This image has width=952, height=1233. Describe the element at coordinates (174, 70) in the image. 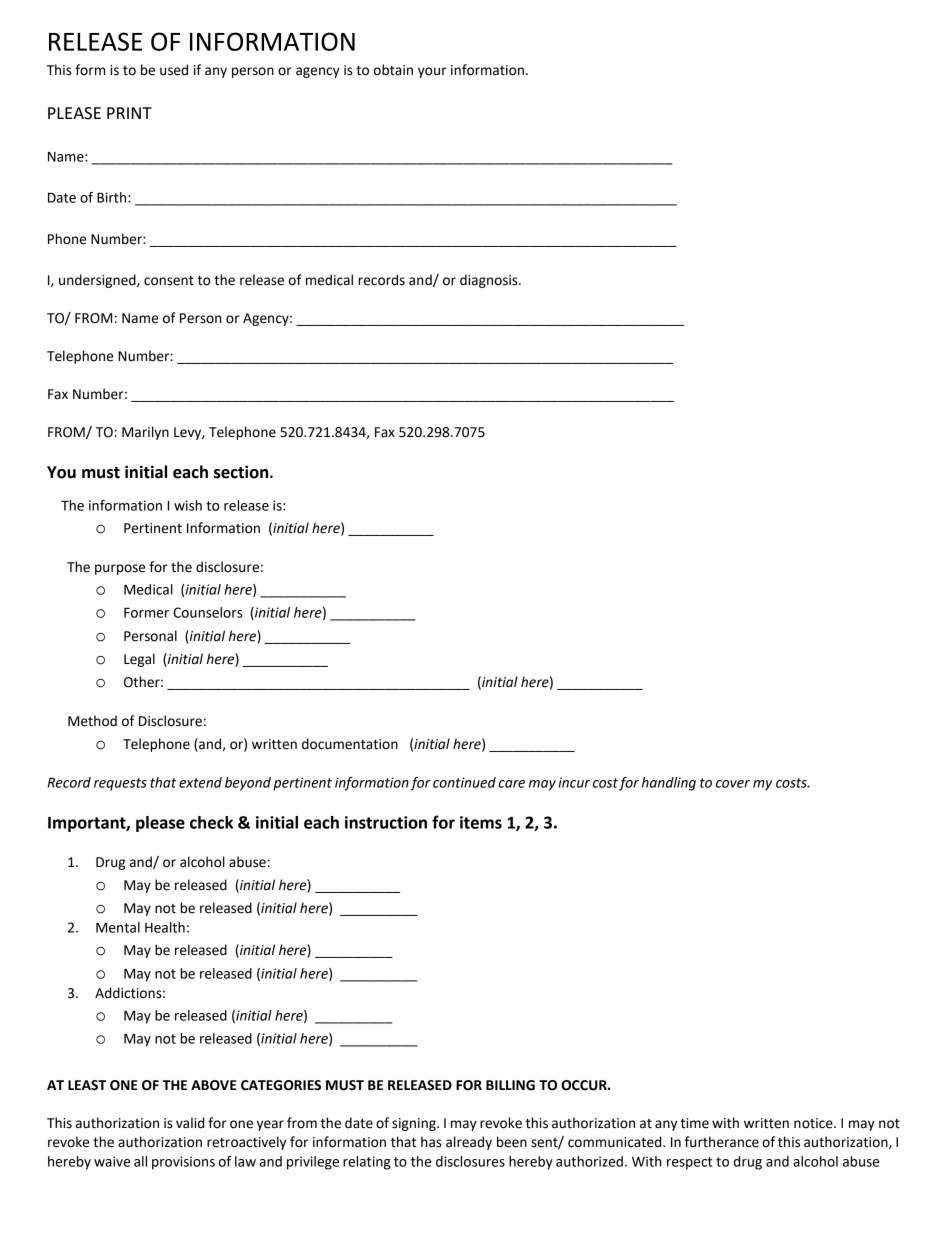

I see `used` at that location.
